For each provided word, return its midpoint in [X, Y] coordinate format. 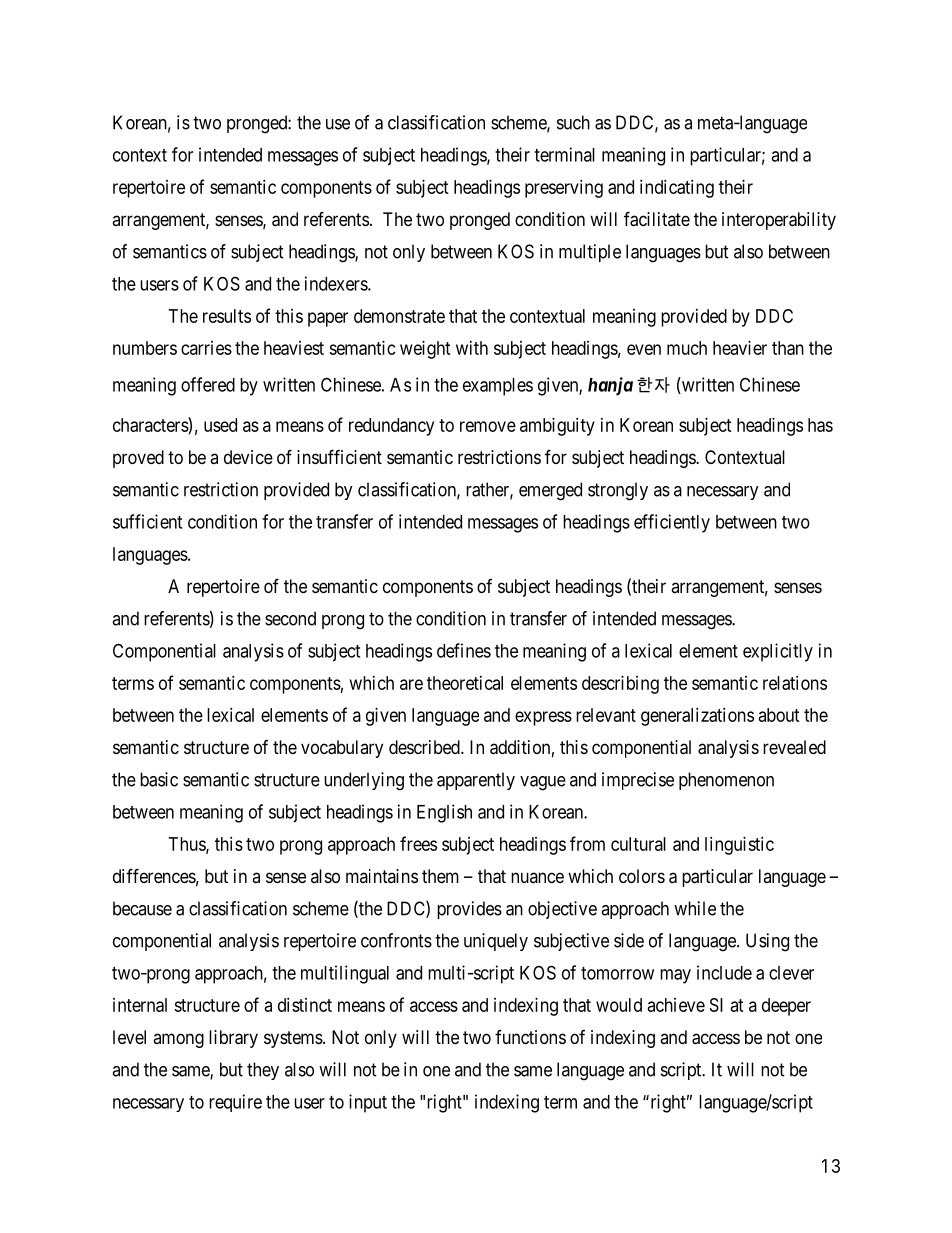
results [227, 316]
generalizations [697, 717]
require [235, 1103]
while [695, 908]
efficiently [672, 523]
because [142, 908]
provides [469, 910]
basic [159, 779]
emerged [550, 491]
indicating [677, 189]
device [248, 457]
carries [206, 348]
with [472, 348]
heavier [740, 348]
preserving [564, 189]
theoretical [465, 683]
